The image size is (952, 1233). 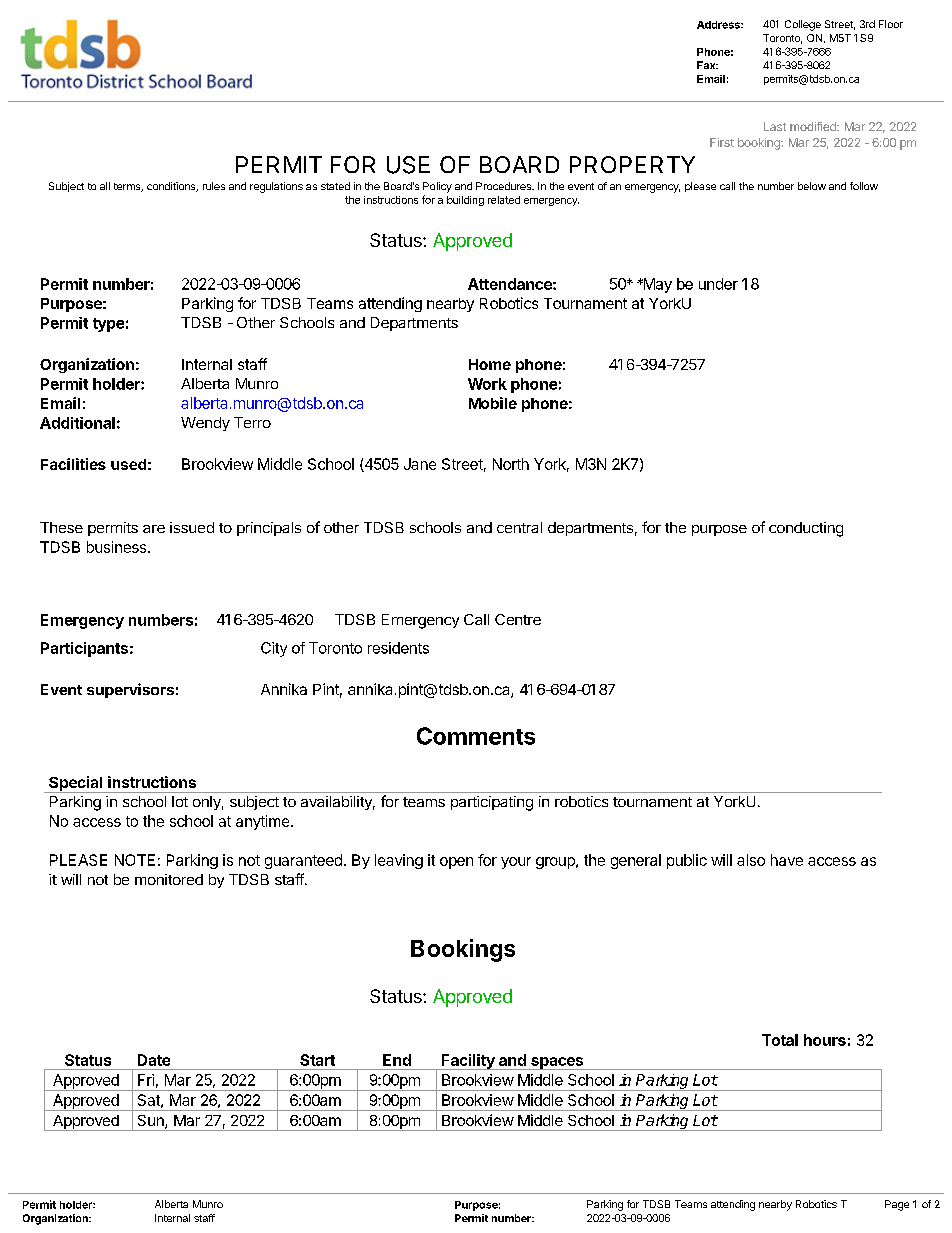 I want to click on College, so click(x=803, y=25).
